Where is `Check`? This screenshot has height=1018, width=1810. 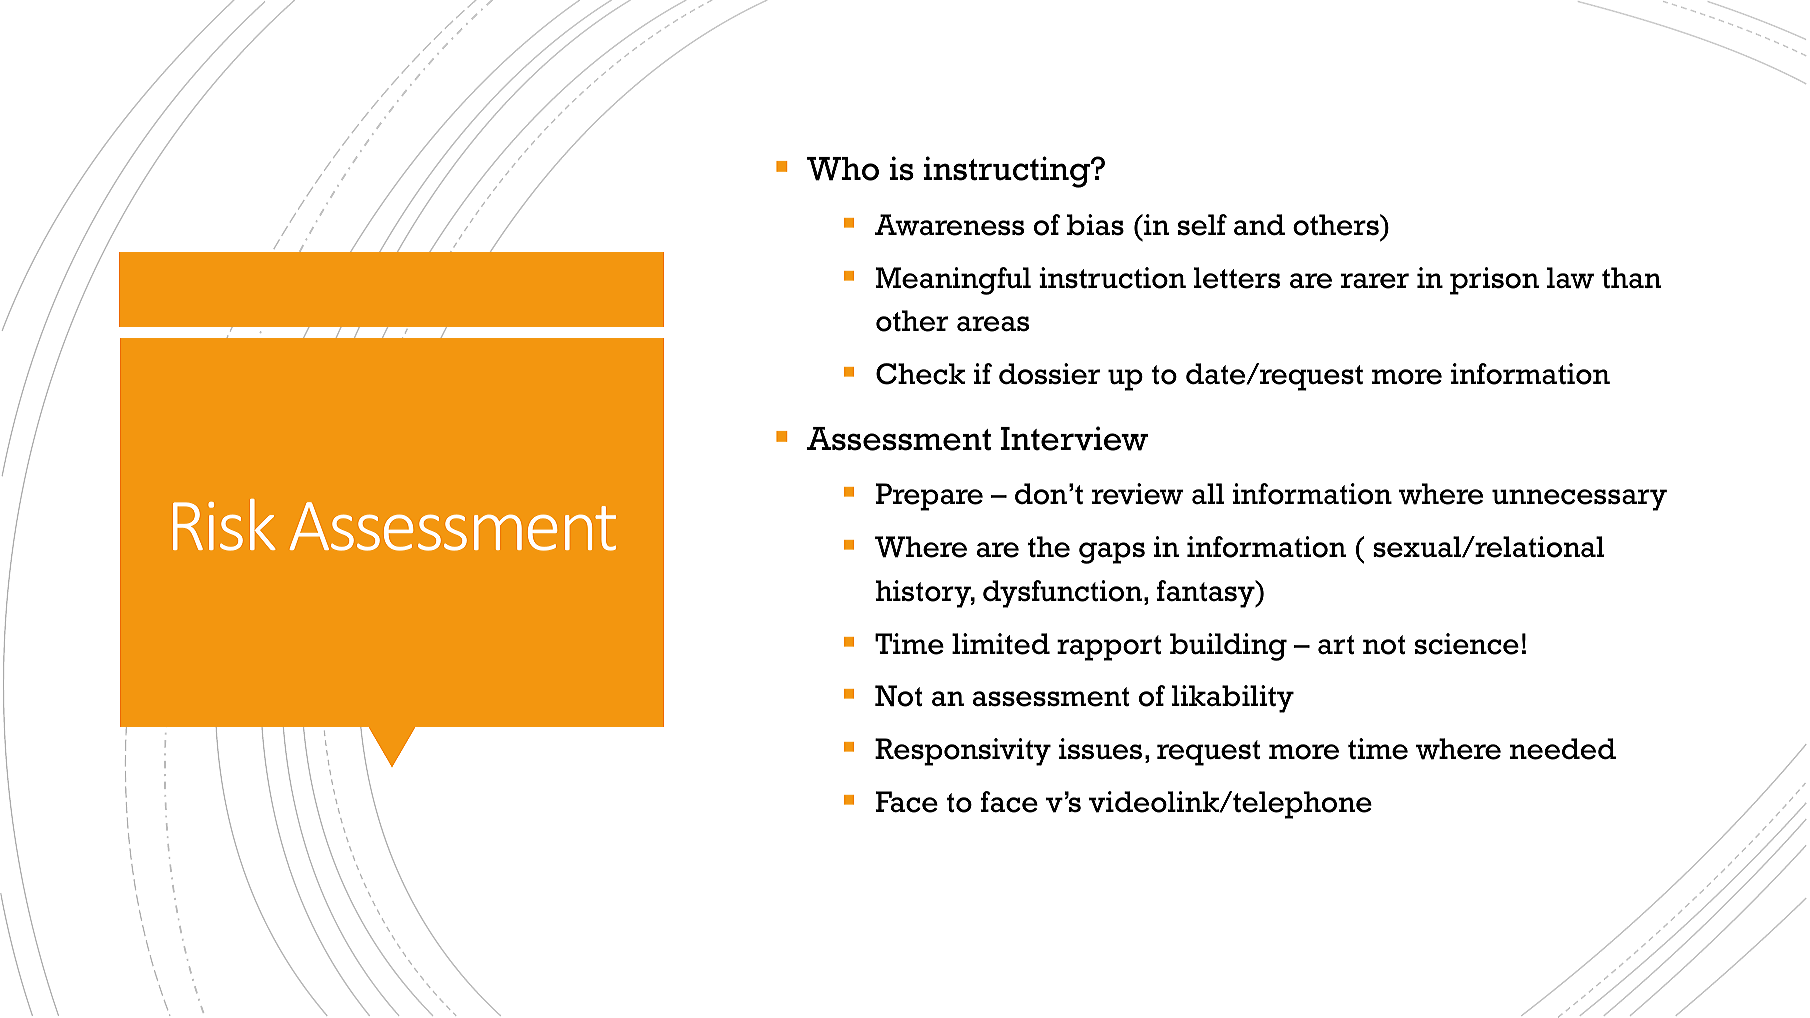
Check is located at coordinates (920, 374).
